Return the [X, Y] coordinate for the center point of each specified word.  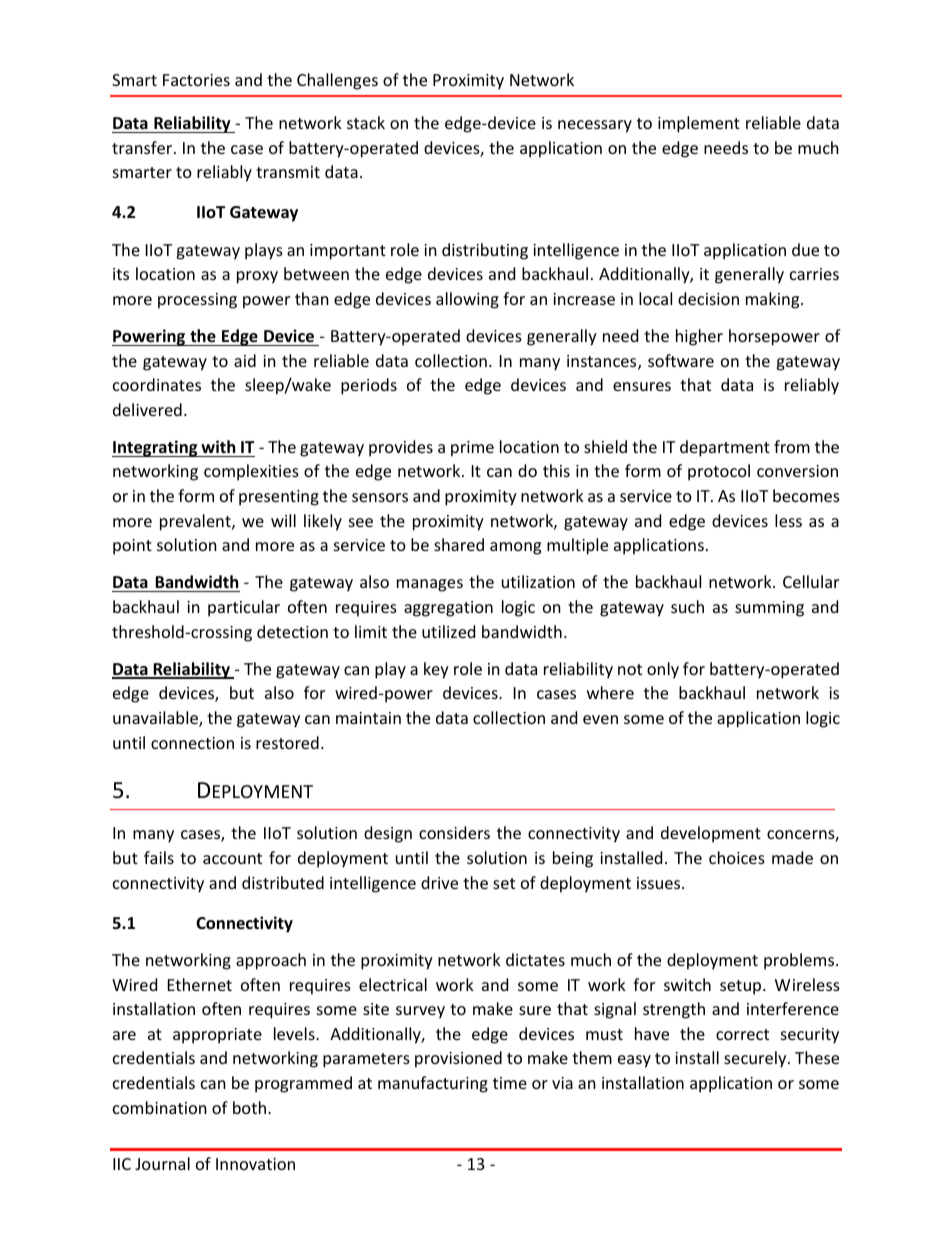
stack [366, 122]
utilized [448, 631]
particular [244, 608]
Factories [196, 80]
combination [160, 1107]
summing [769, 609]
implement [699, 124]
